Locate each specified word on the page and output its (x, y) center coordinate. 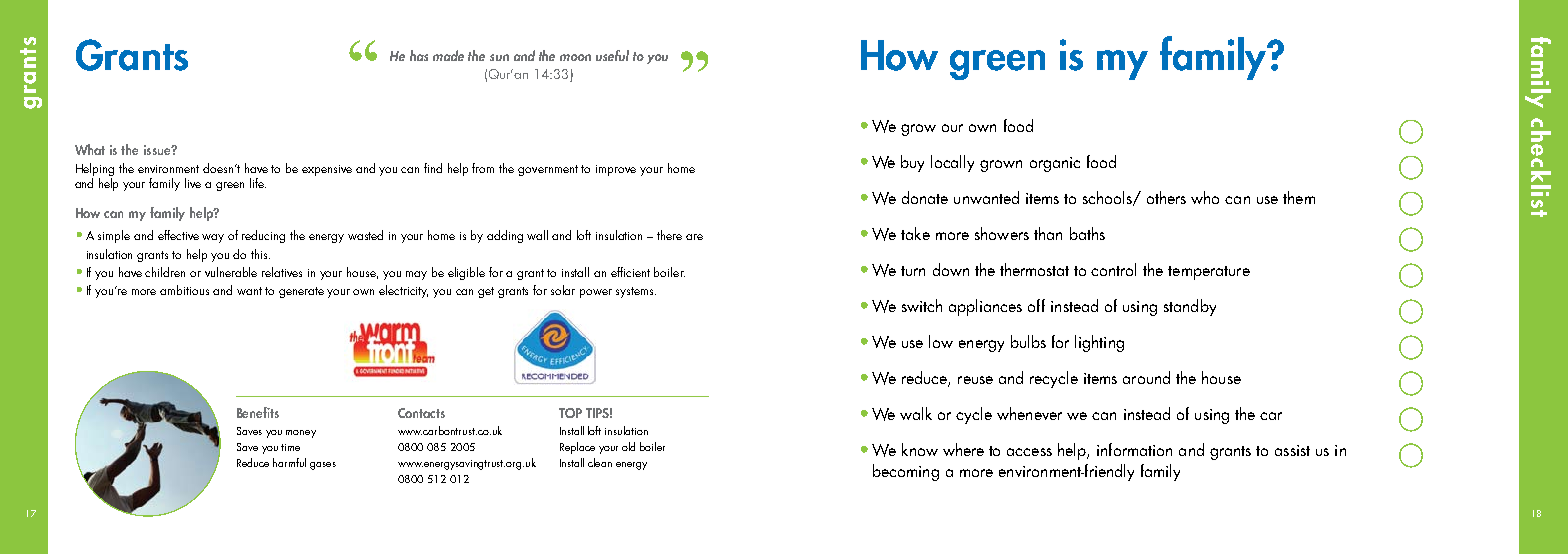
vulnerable (231, 272)
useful (612, 55)
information (1134, 449)
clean (600, 462)
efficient (630, 272)
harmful (289, 462)
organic (1055, 164)
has (419, 55)
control (1113, 269)
